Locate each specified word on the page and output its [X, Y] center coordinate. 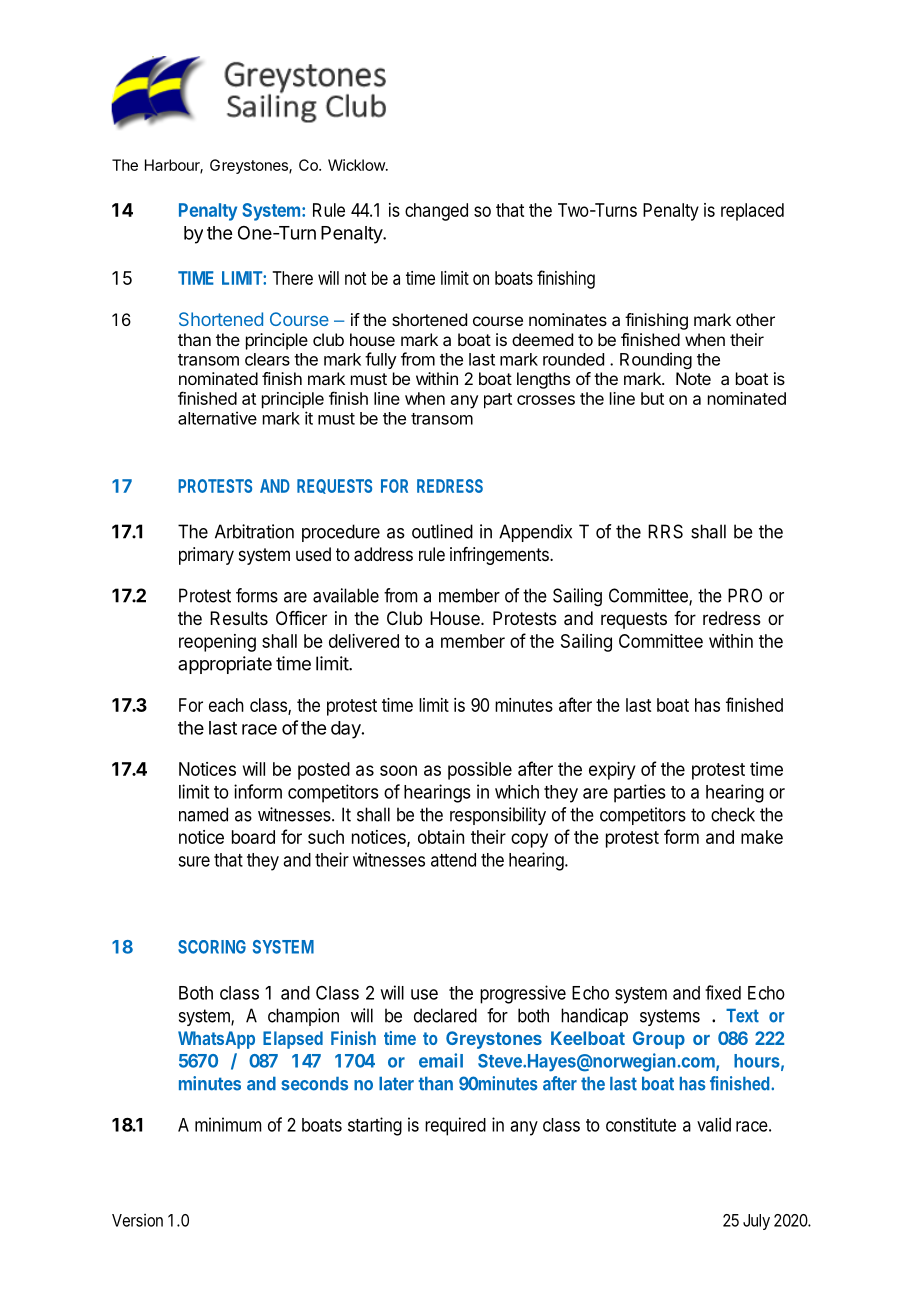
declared [445, 1015]
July [756, 1222]
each [226, 705]
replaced [752, 212]
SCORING [212, 947]
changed [436, 212]
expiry [612, 771]
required [455, 1126]
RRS [665, 531]
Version [137, 1220]
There [292, 278]
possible [480, 771]
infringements [500, 556]
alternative [217, 418]
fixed [723, 992]
